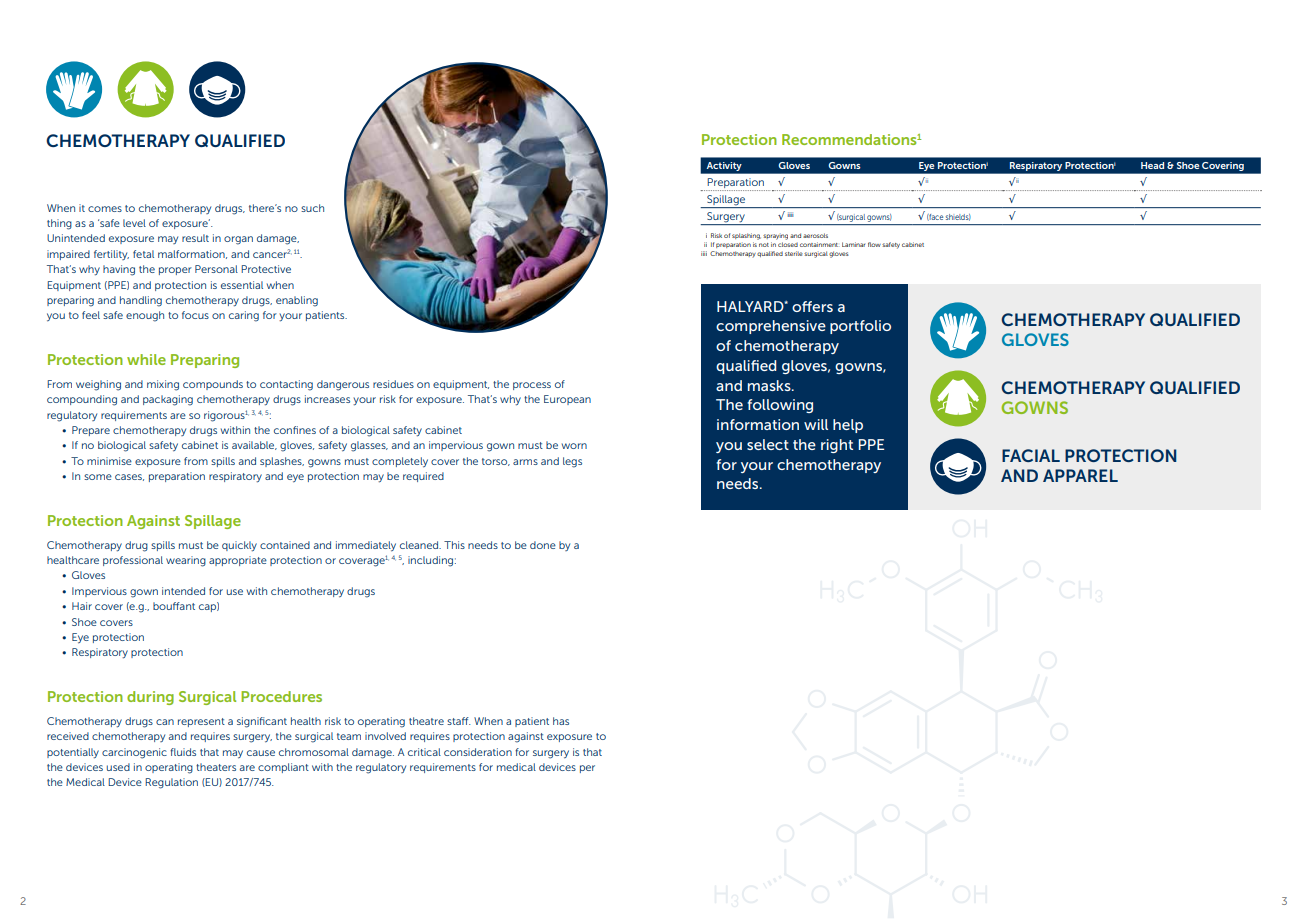 Image resolution: width=1308 pixels, height=924 pixels. Describe the element at coordinates (186, 561) in the screenshot. I see `wearing` at that location.
